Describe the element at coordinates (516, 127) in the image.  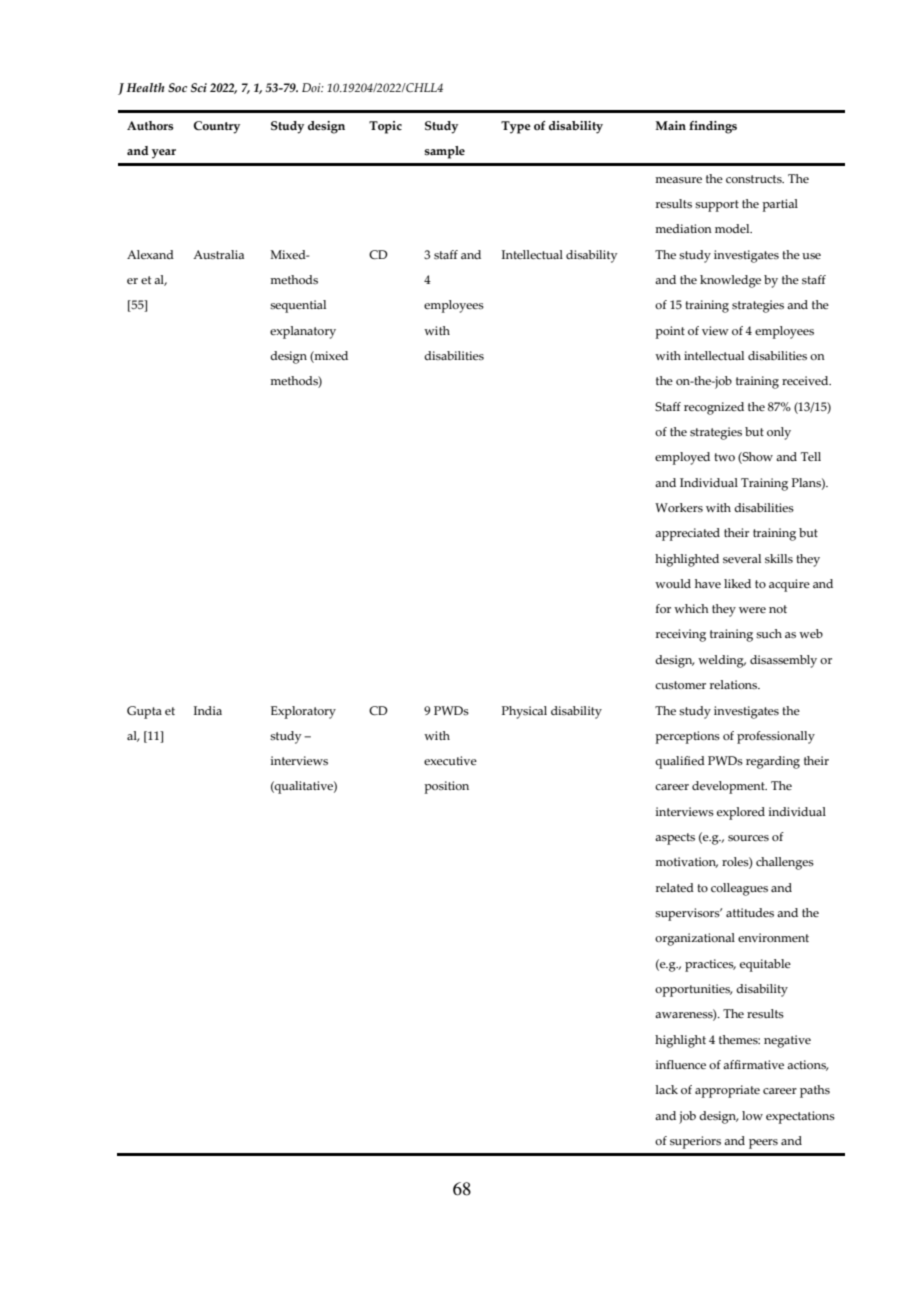
I see `Type` at that location.
